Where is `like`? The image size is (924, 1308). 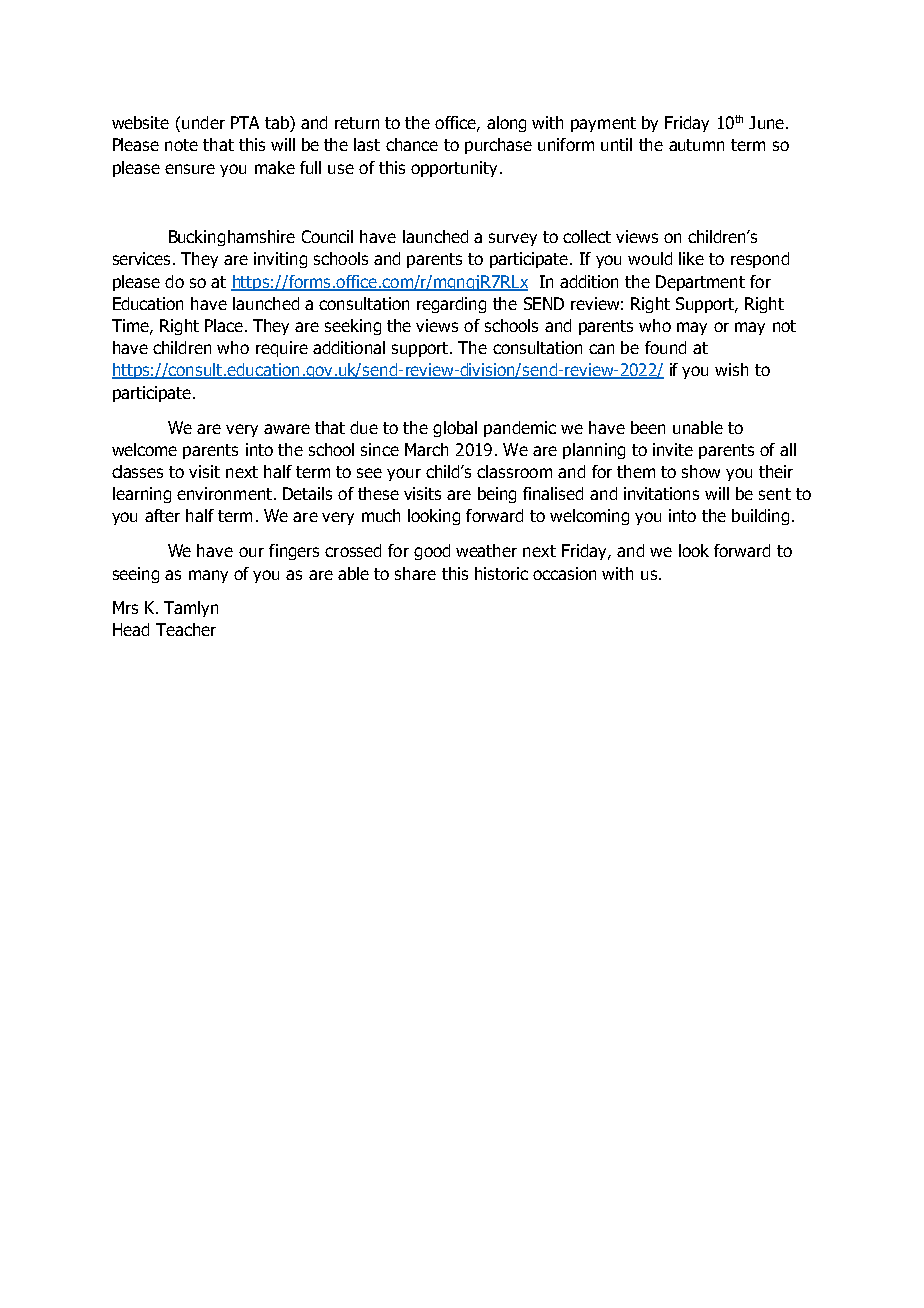
like is located at coordinates (691, 258).
